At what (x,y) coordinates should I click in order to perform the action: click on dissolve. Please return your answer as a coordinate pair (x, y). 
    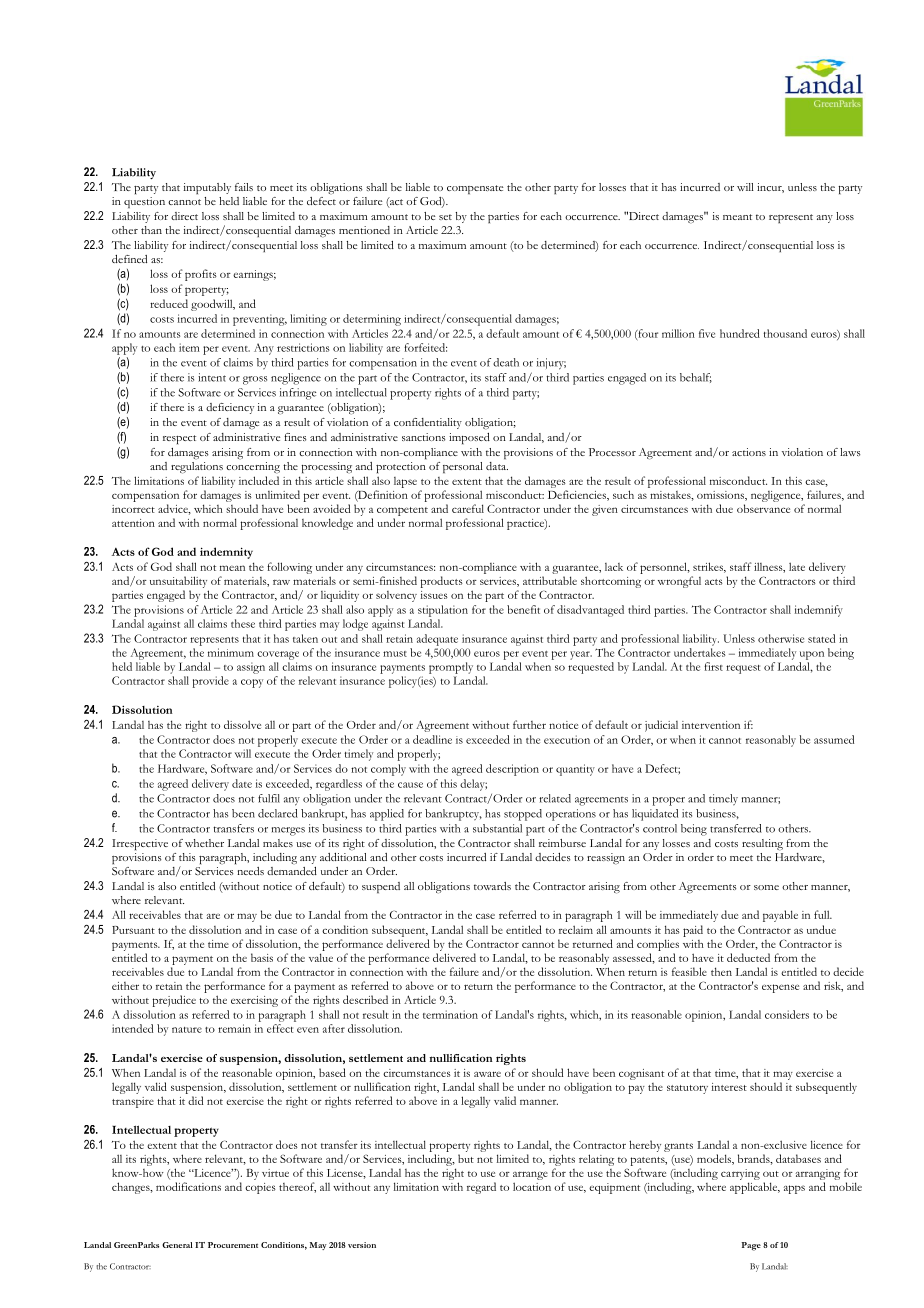
    Looking at the image, I should click on (242, 724).
